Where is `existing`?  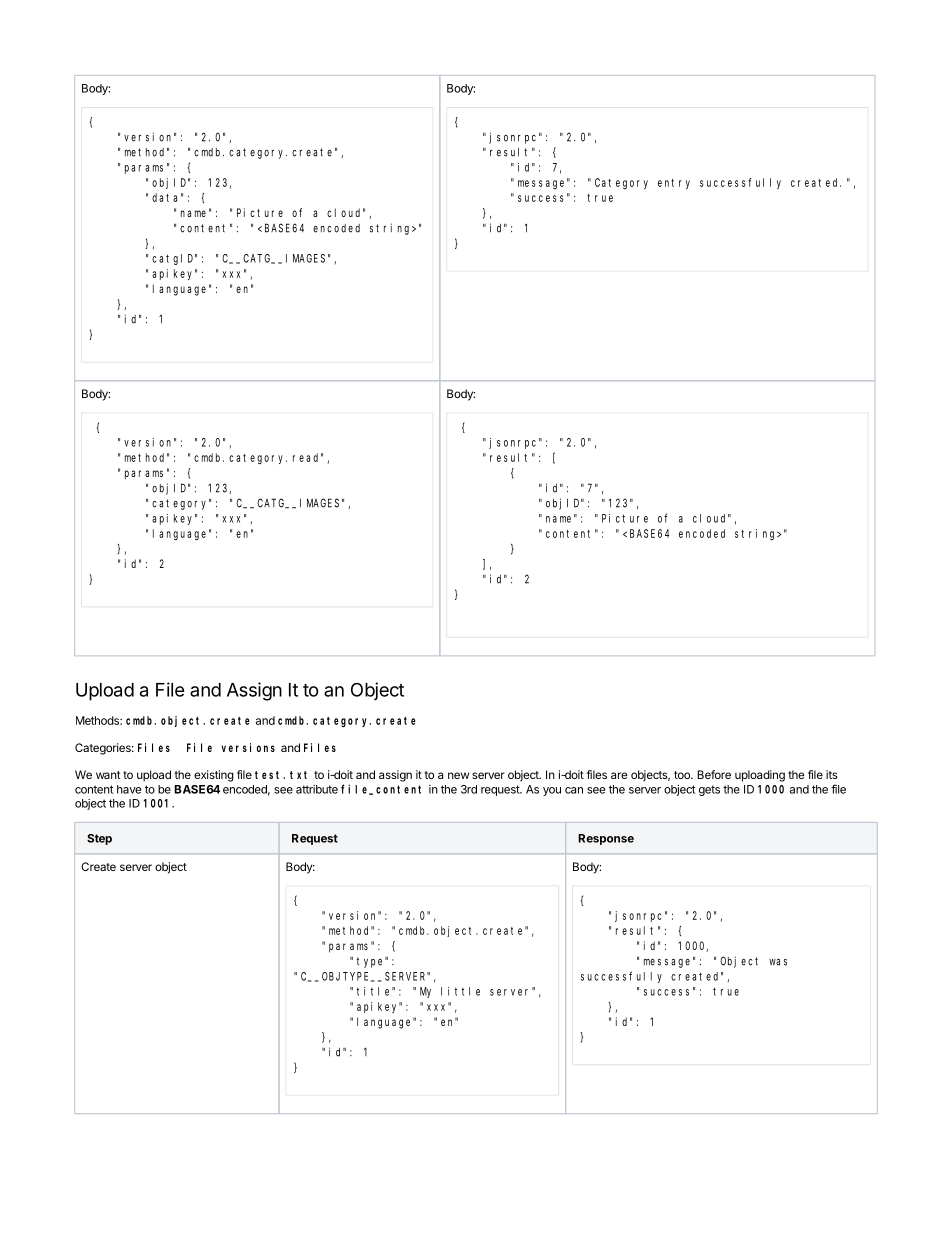 existing is located at coordinates (214, 776).
